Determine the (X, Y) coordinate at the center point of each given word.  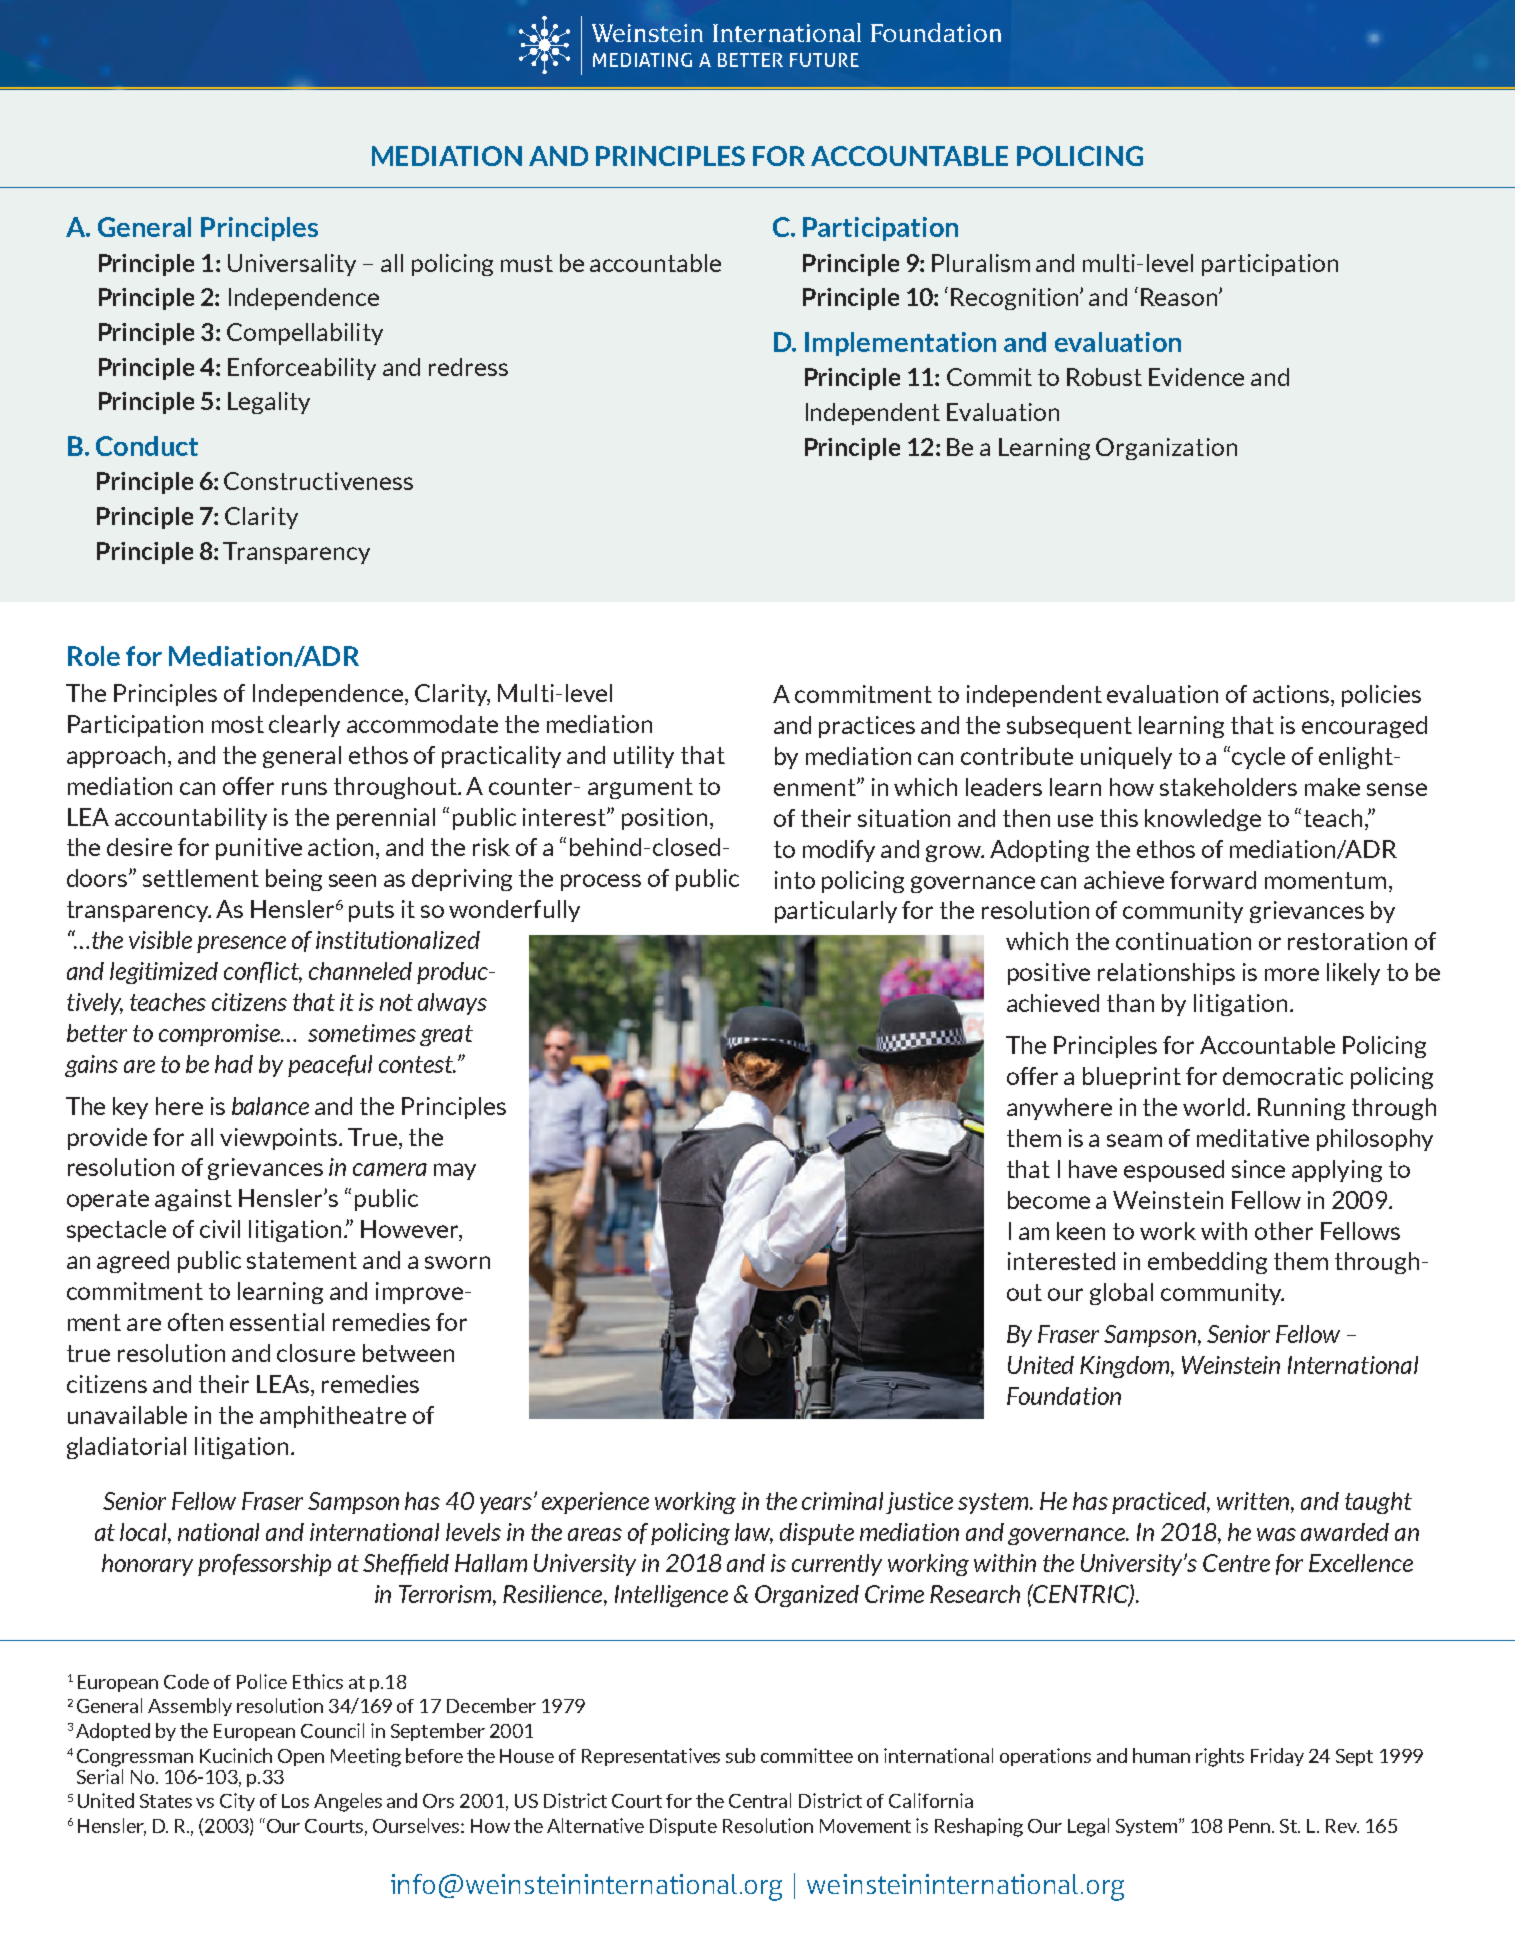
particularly (836, 912)
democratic (1283, 1076)
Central (760, 1800)
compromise (220, 1035)
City (237, 1802)
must (527, 263)
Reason (1180, 297)
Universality (292, 265)
